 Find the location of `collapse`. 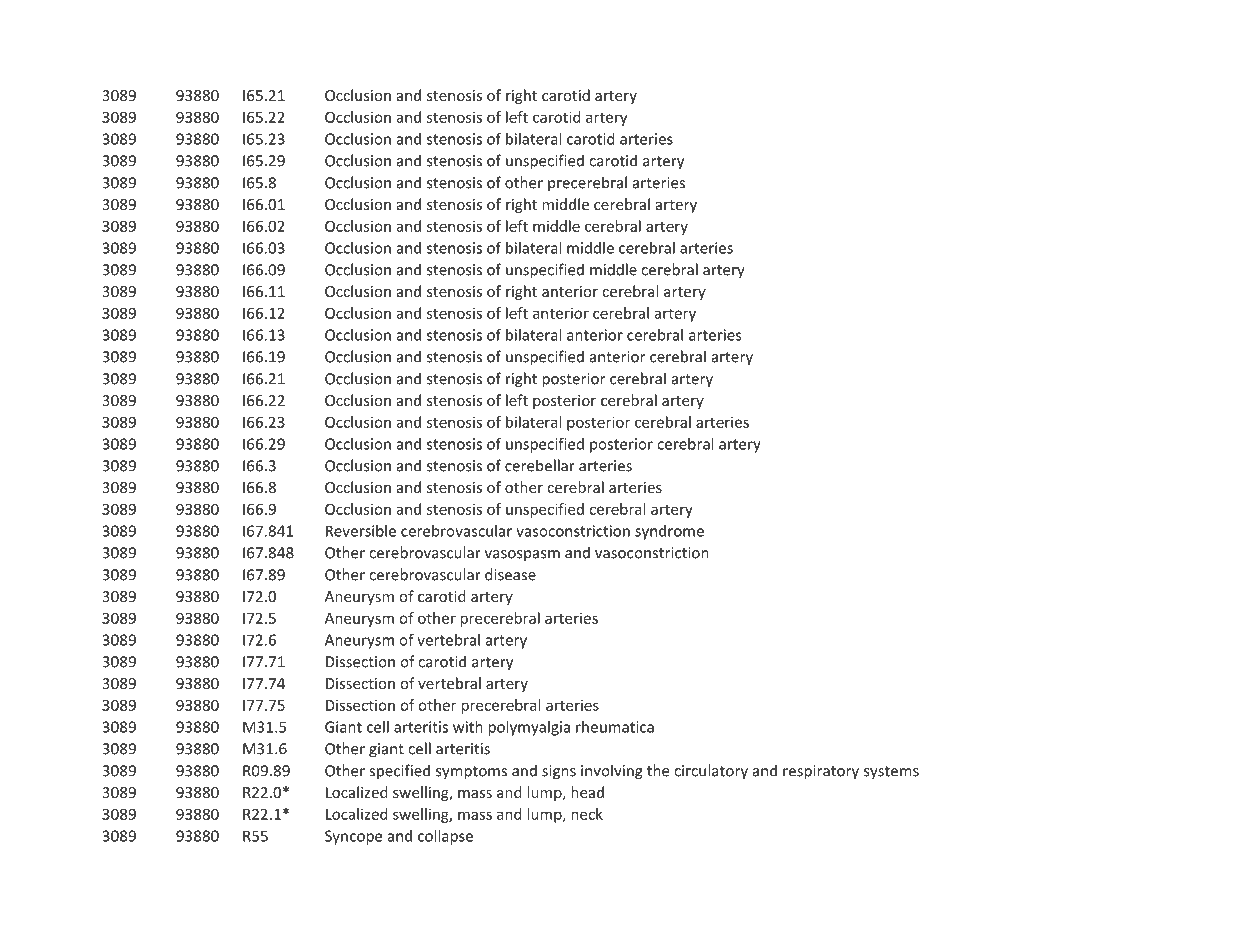

collapse is located at coordinates (445, 837).
